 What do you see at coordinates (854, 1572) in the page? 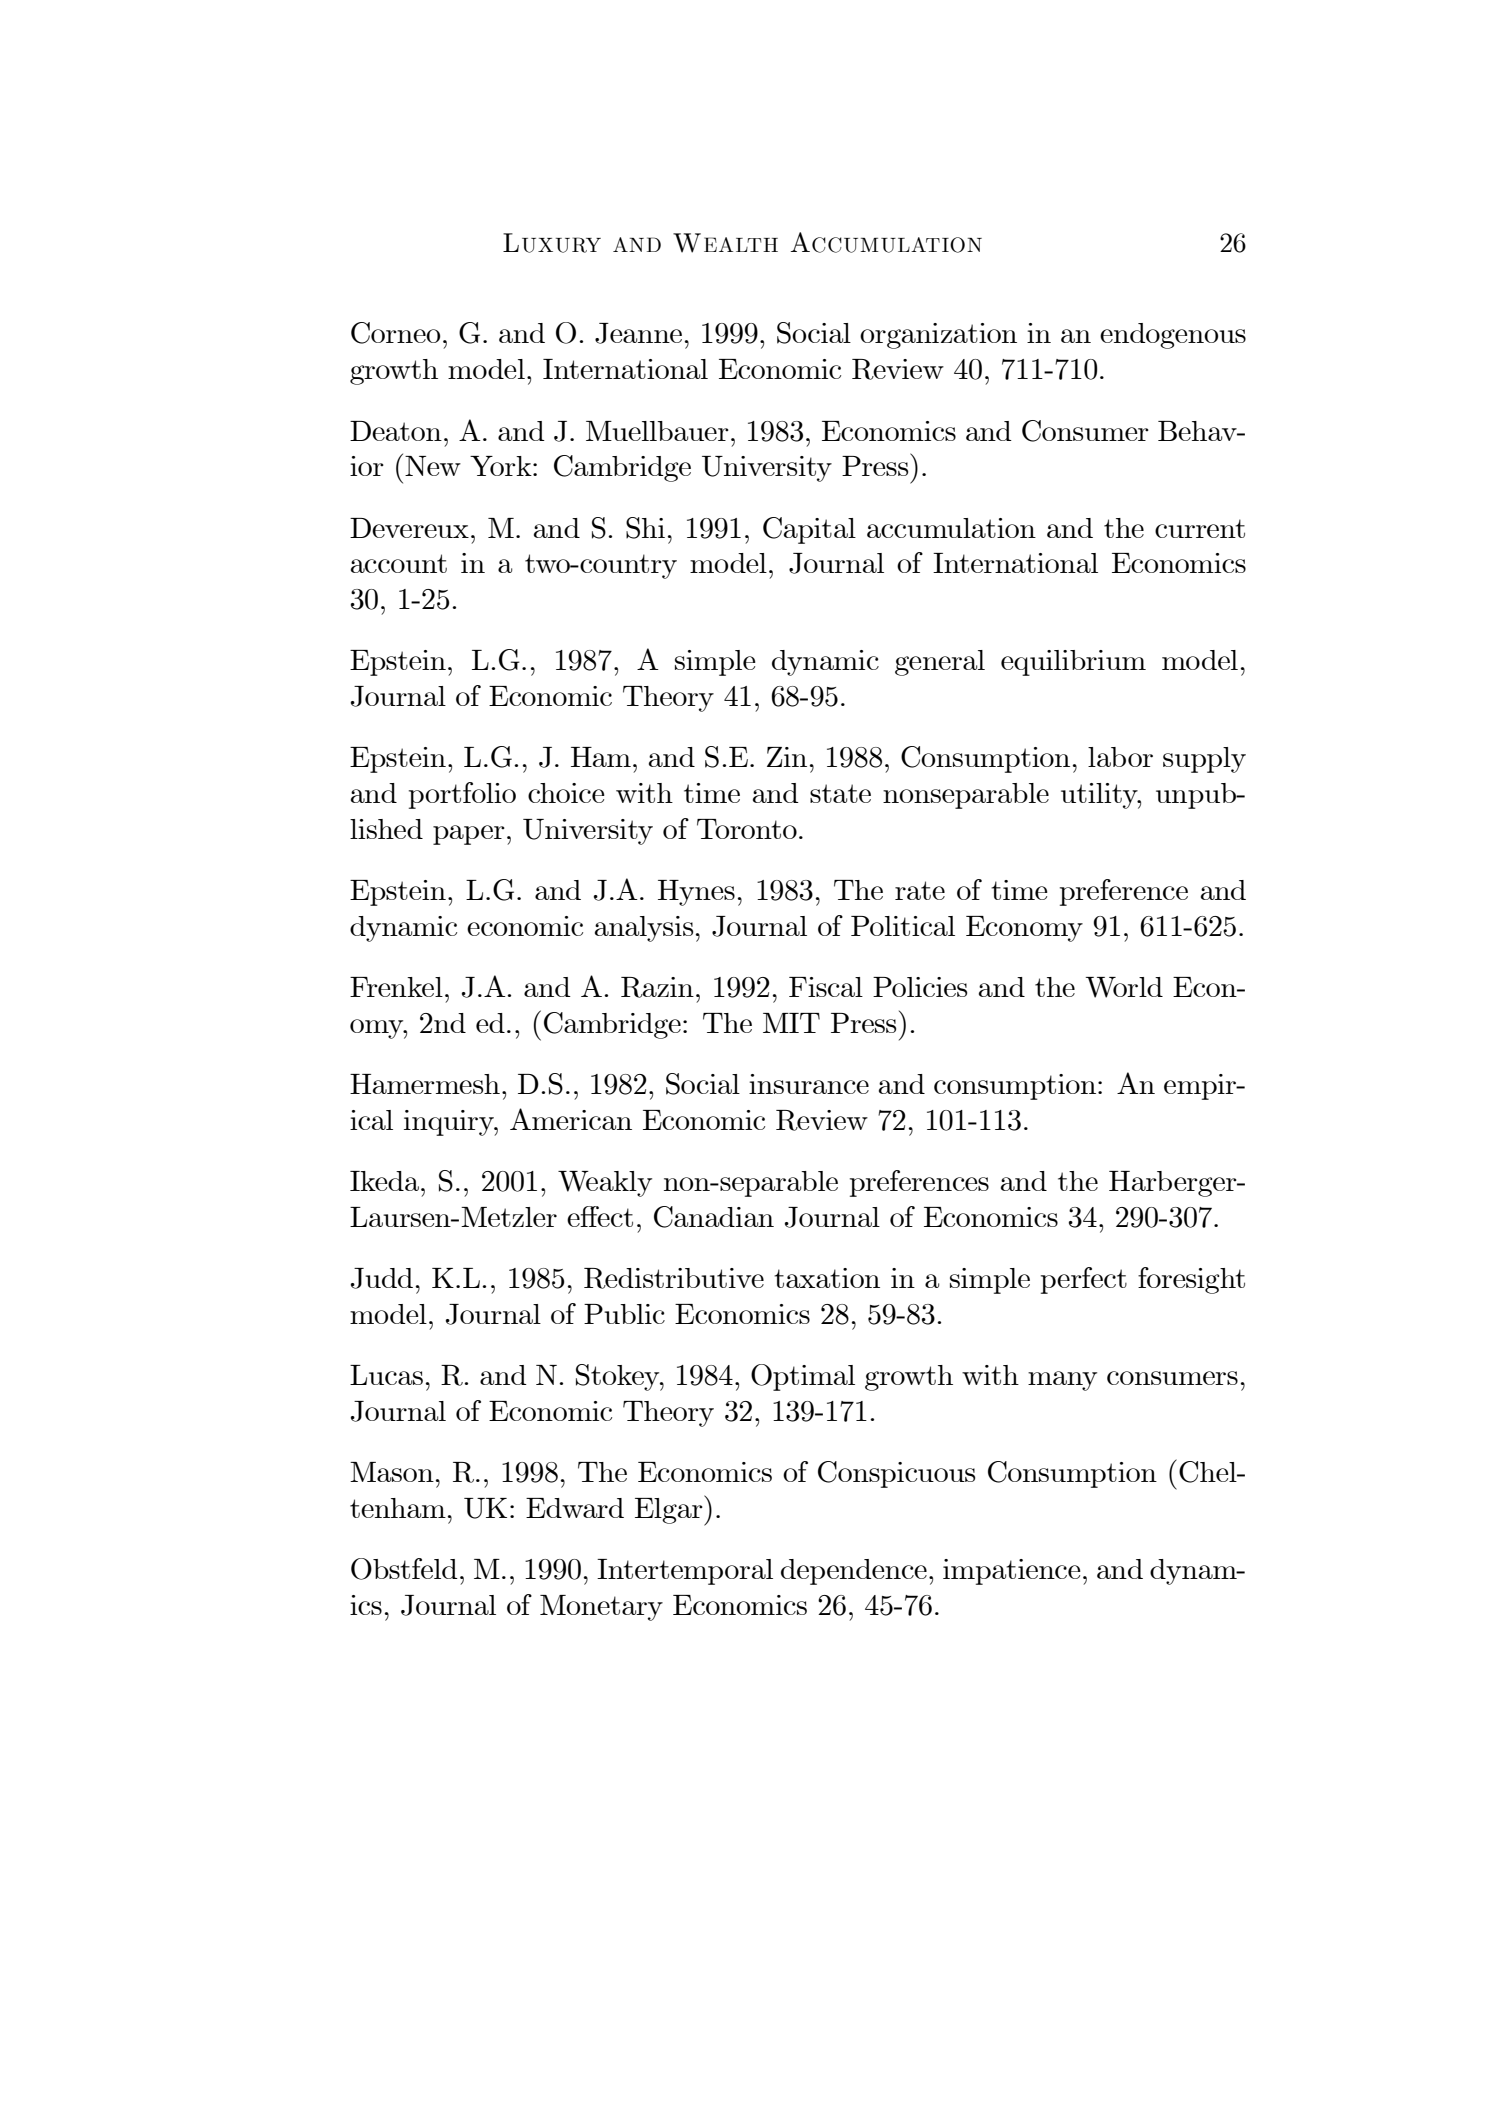
I see `dependence` at bounding box center [854, 1572].
